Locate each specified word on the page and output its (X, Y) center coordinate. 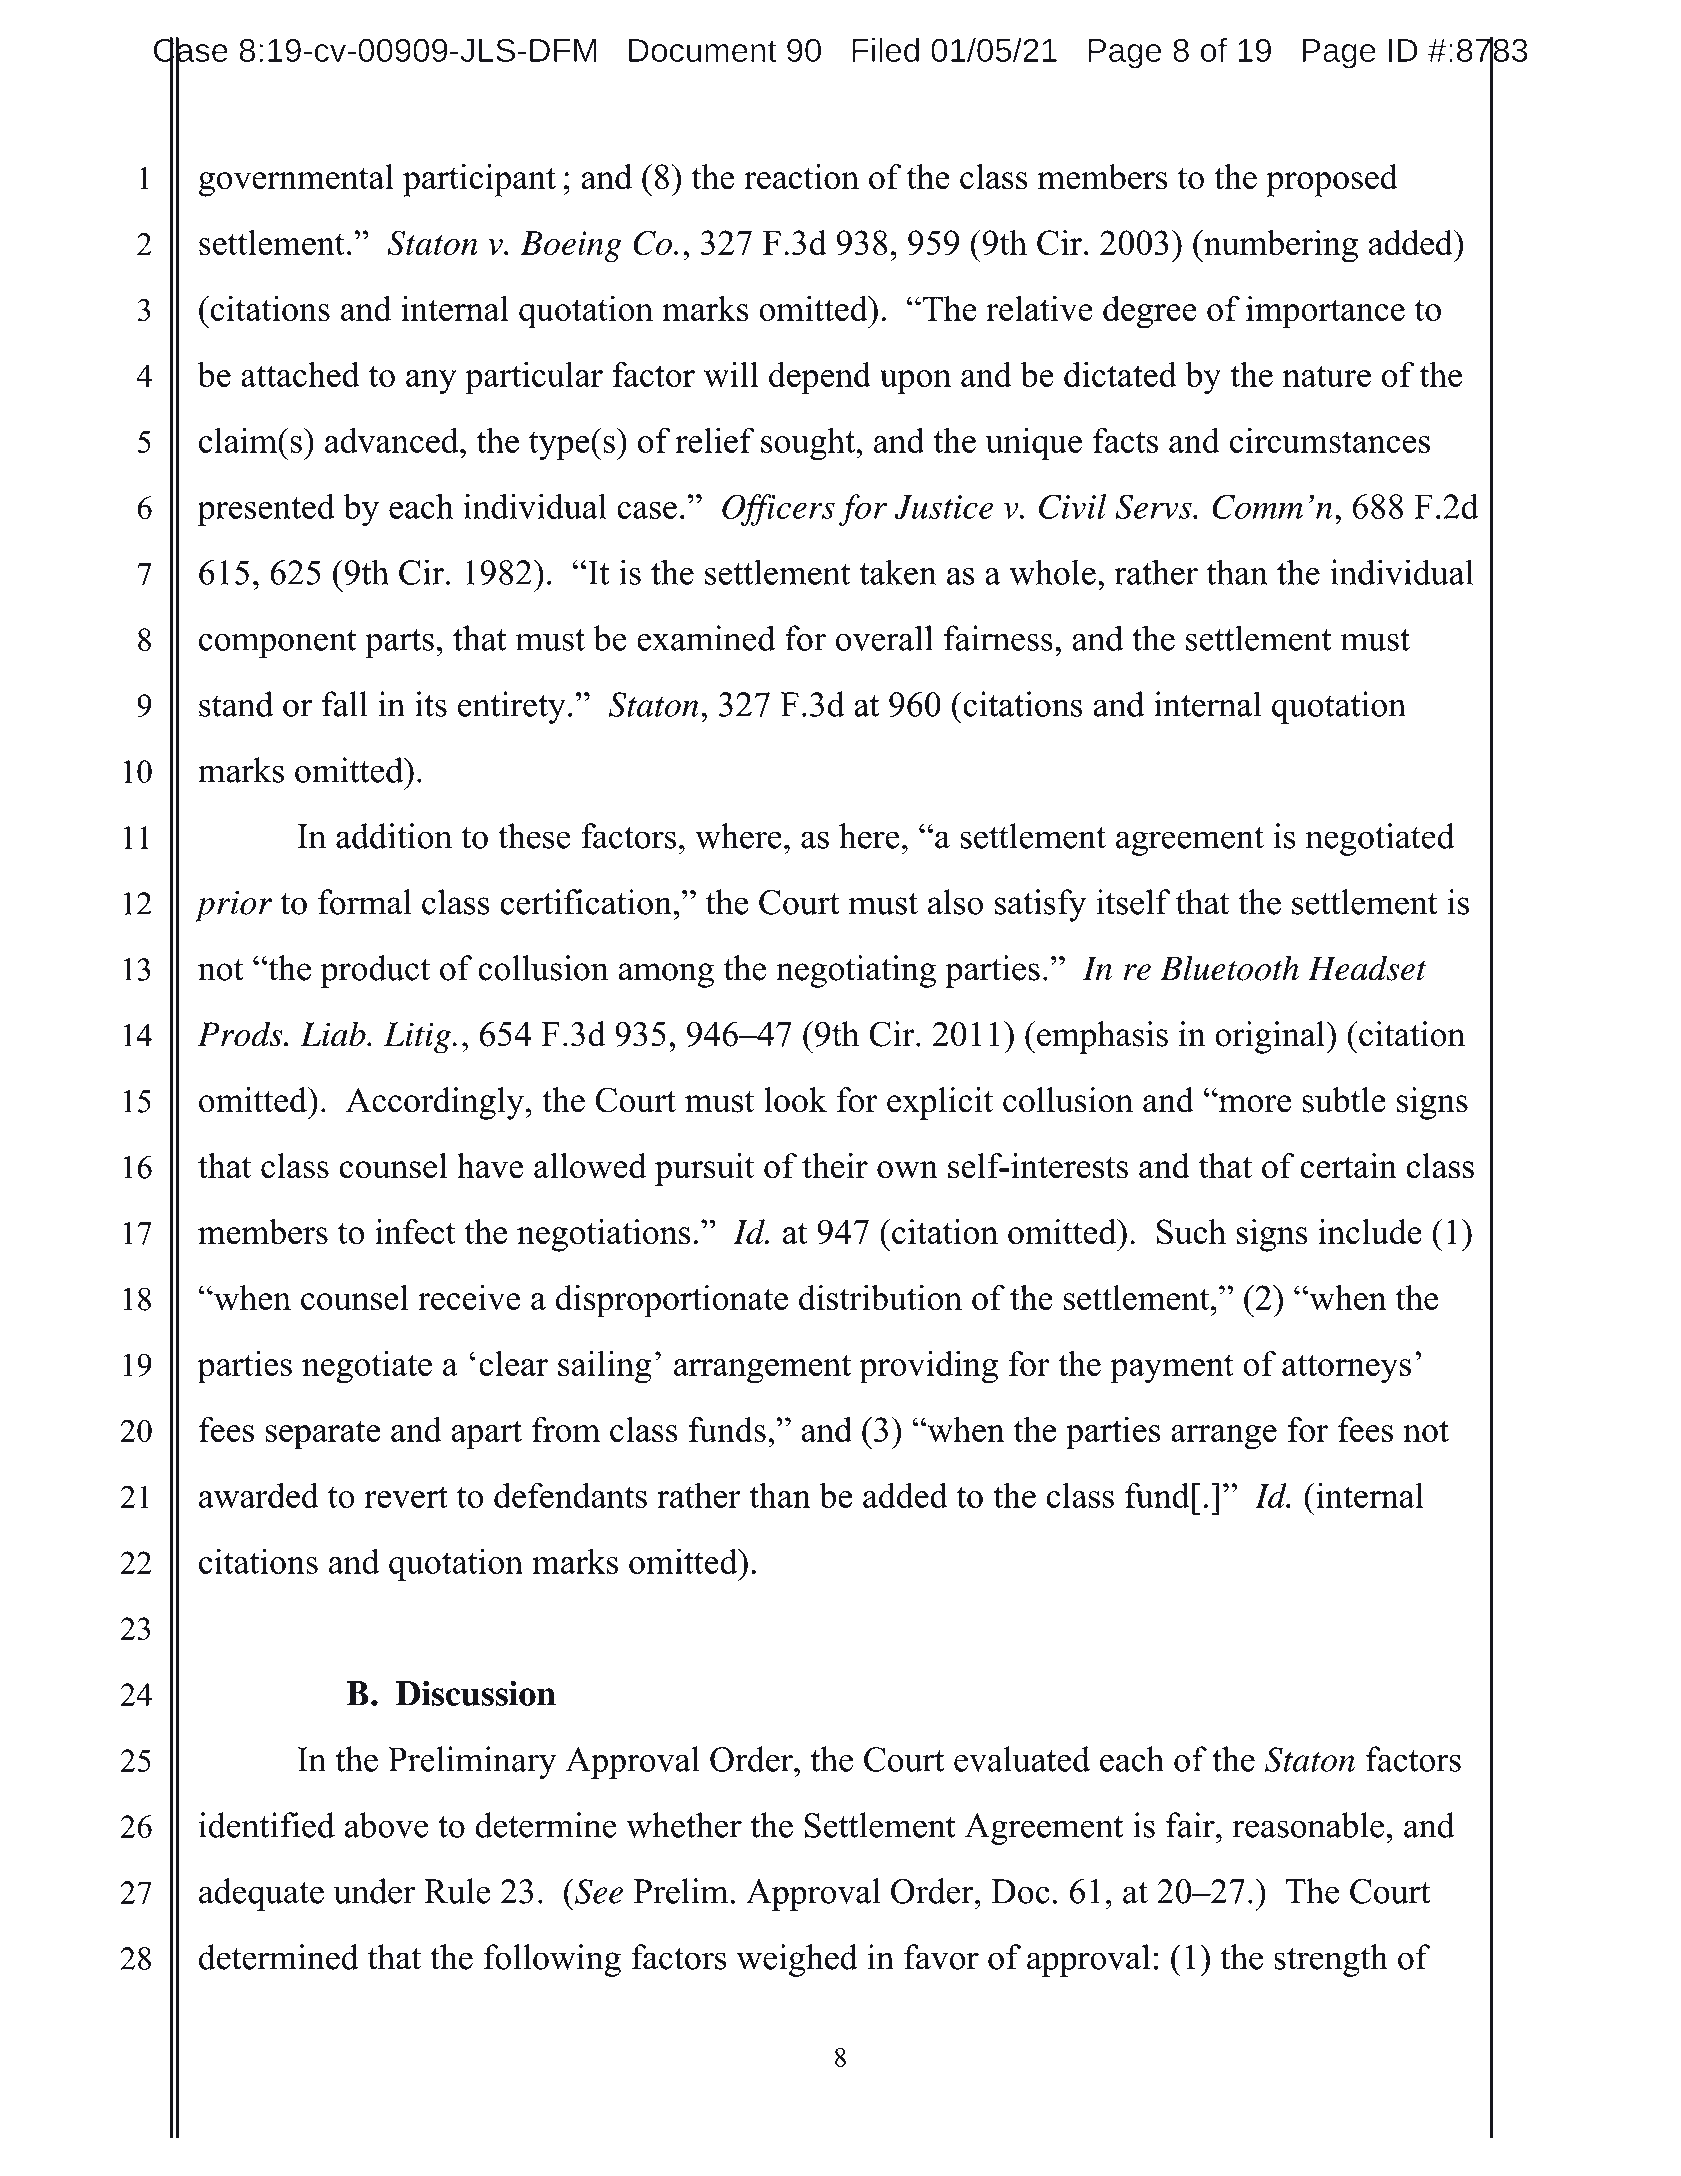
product (375, 971)
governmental (296, 180)
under (374, 1891)
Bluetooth (1229, 968)
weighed (797, 1960)
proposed (1332, 180)
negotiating (856, 971)
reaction (801, 177)
